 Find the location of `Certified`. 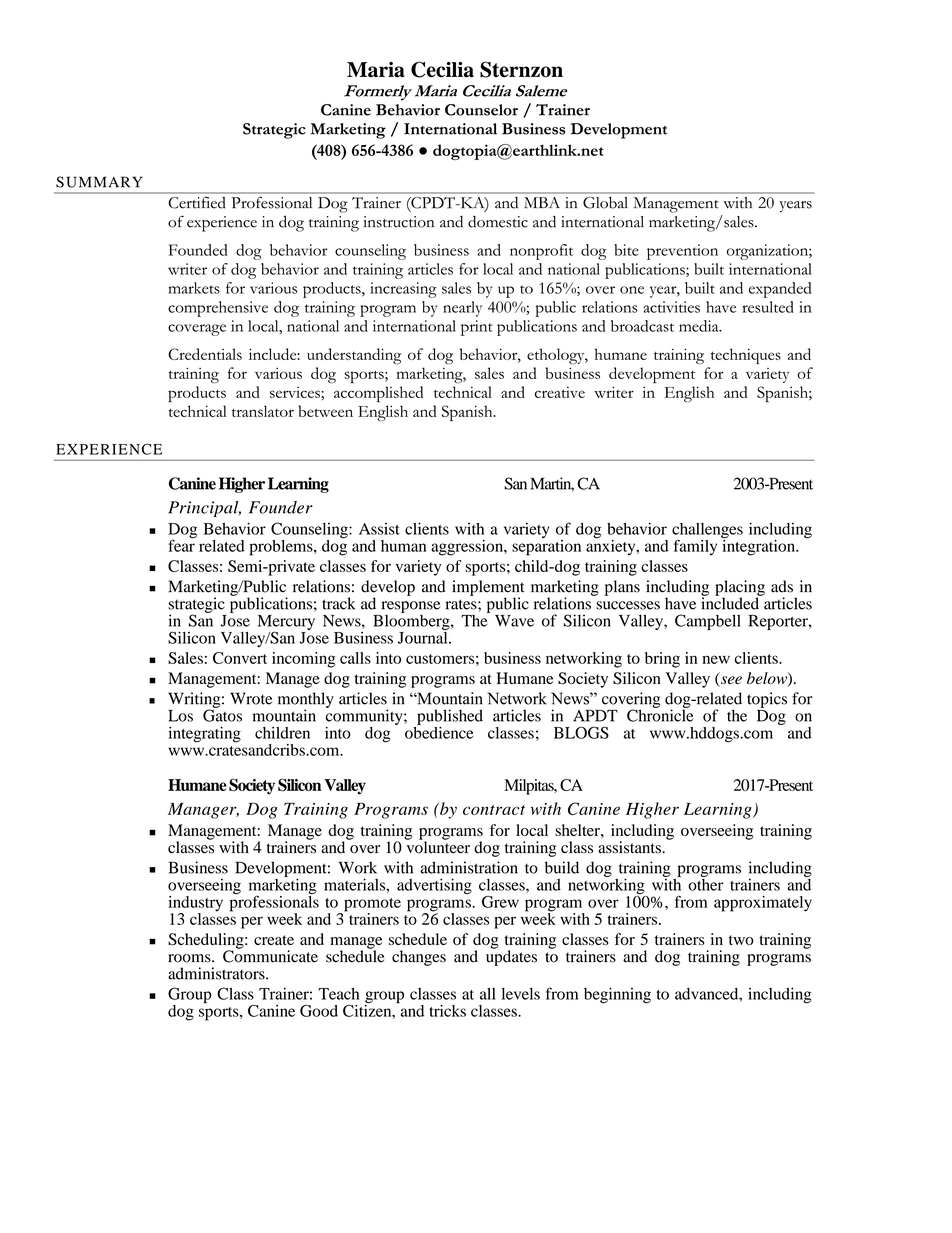

Certified is located at coordinates (197, 202).
